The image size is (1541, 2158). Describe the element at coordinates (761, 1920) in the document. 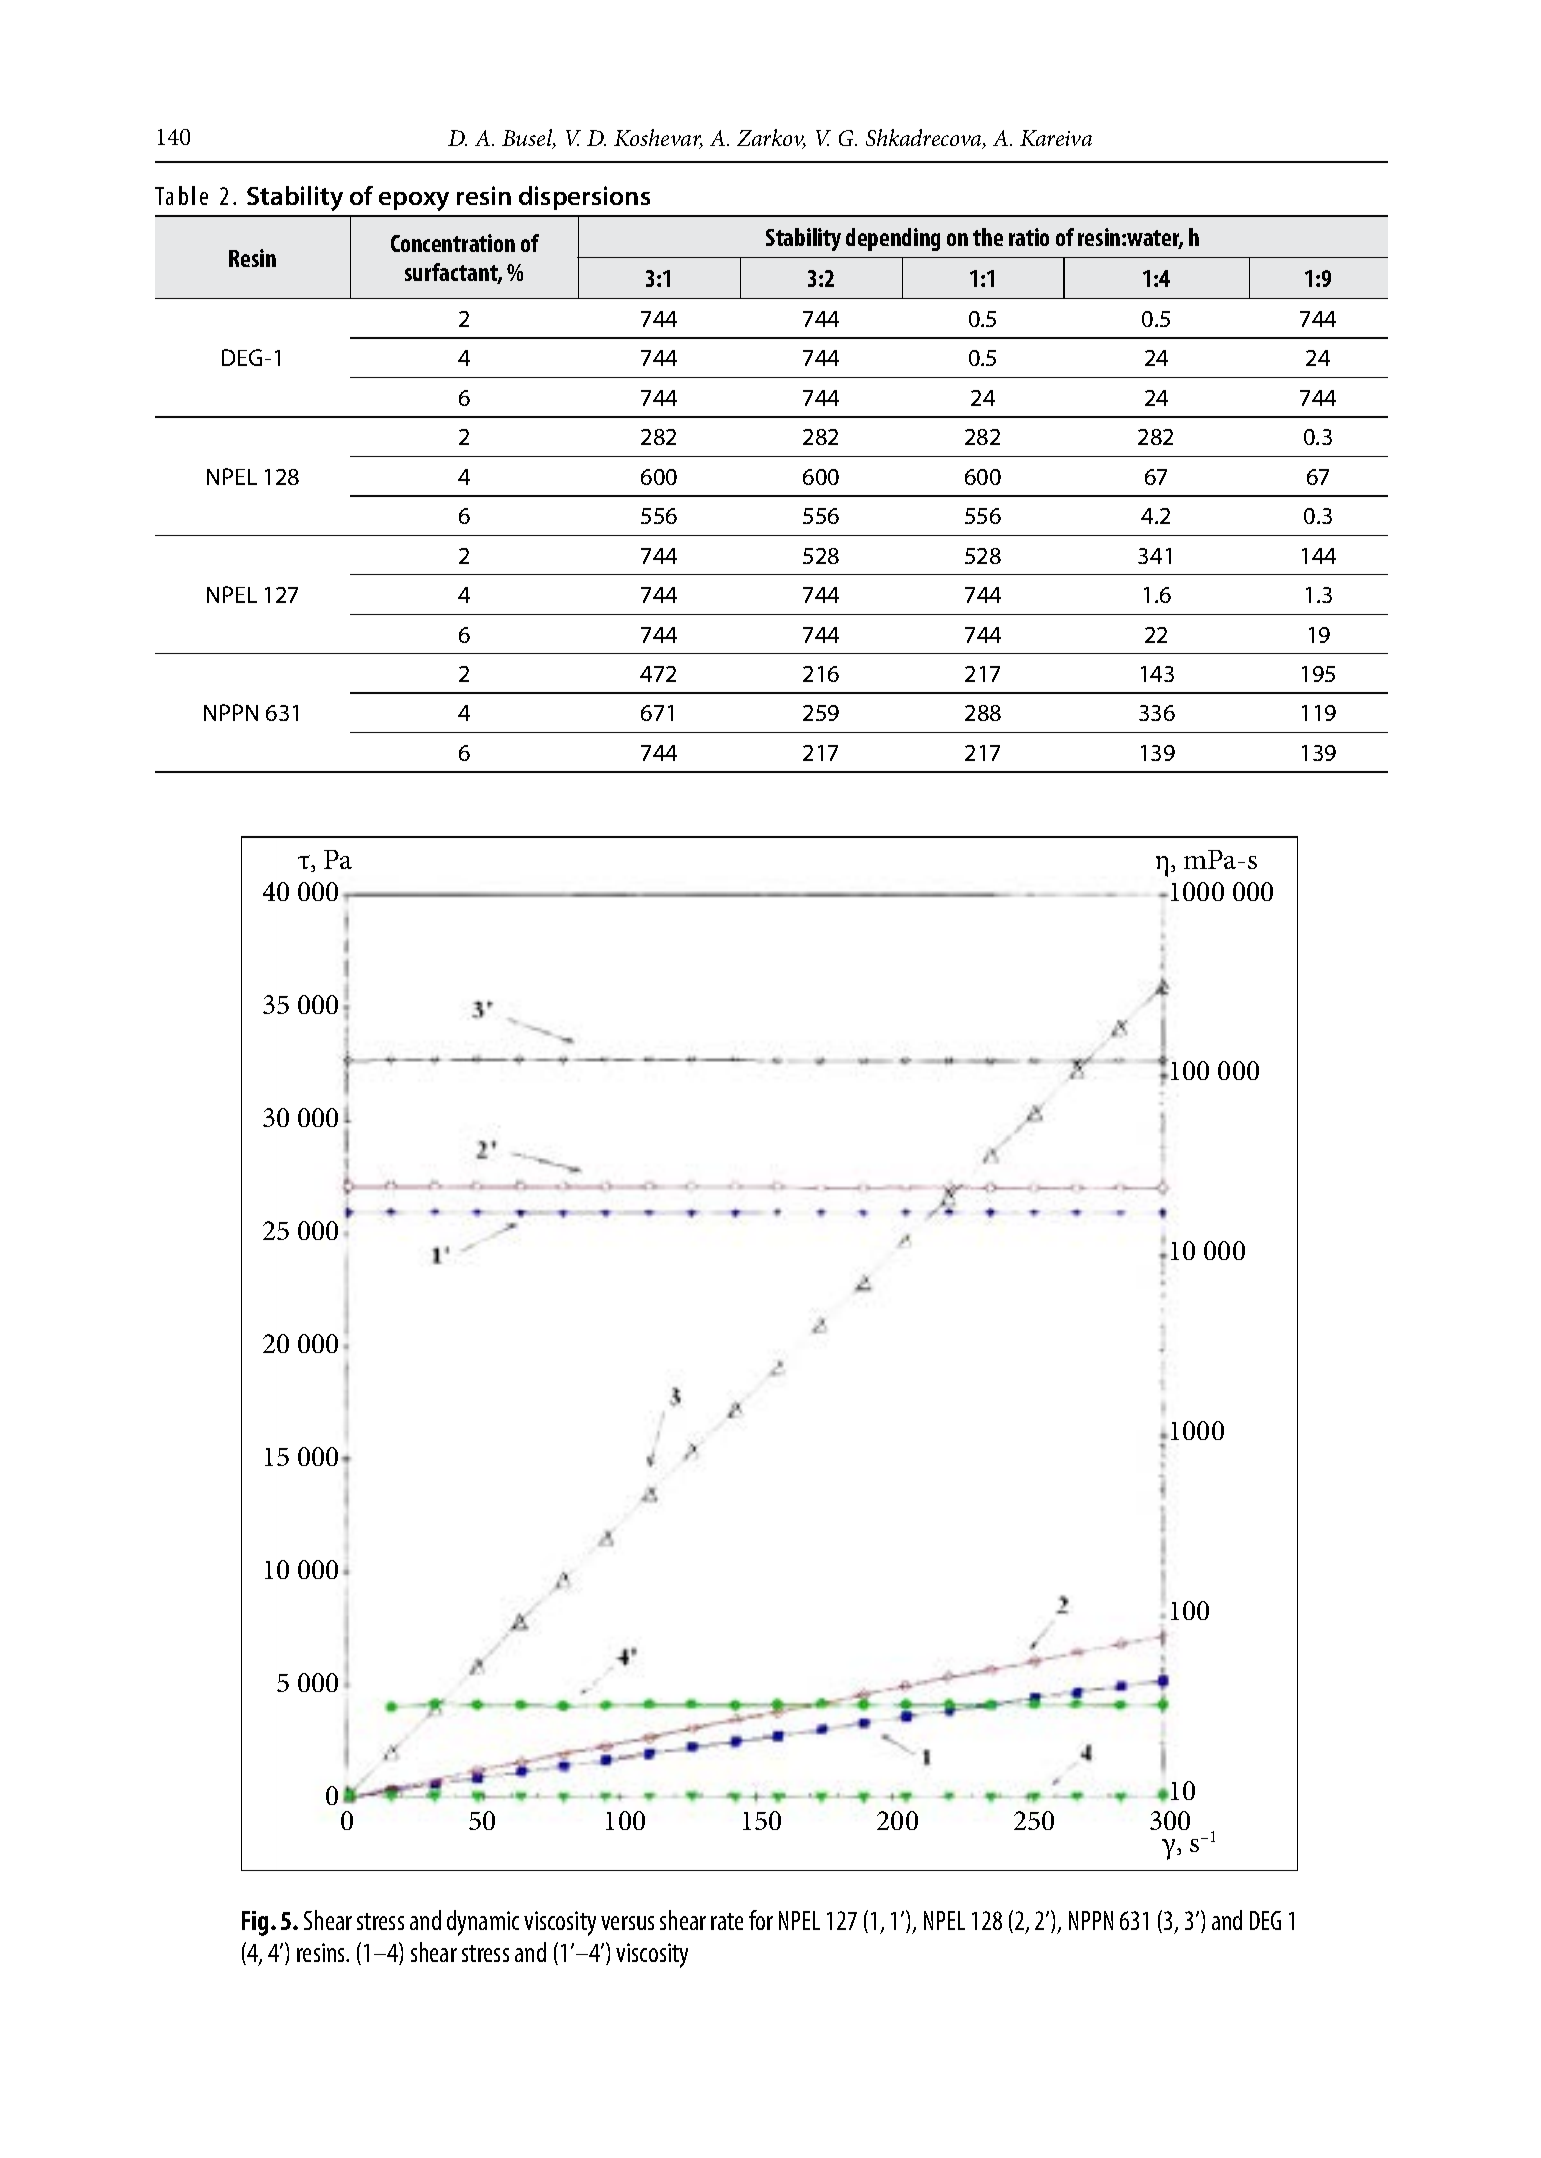

I see `for` at that location.
